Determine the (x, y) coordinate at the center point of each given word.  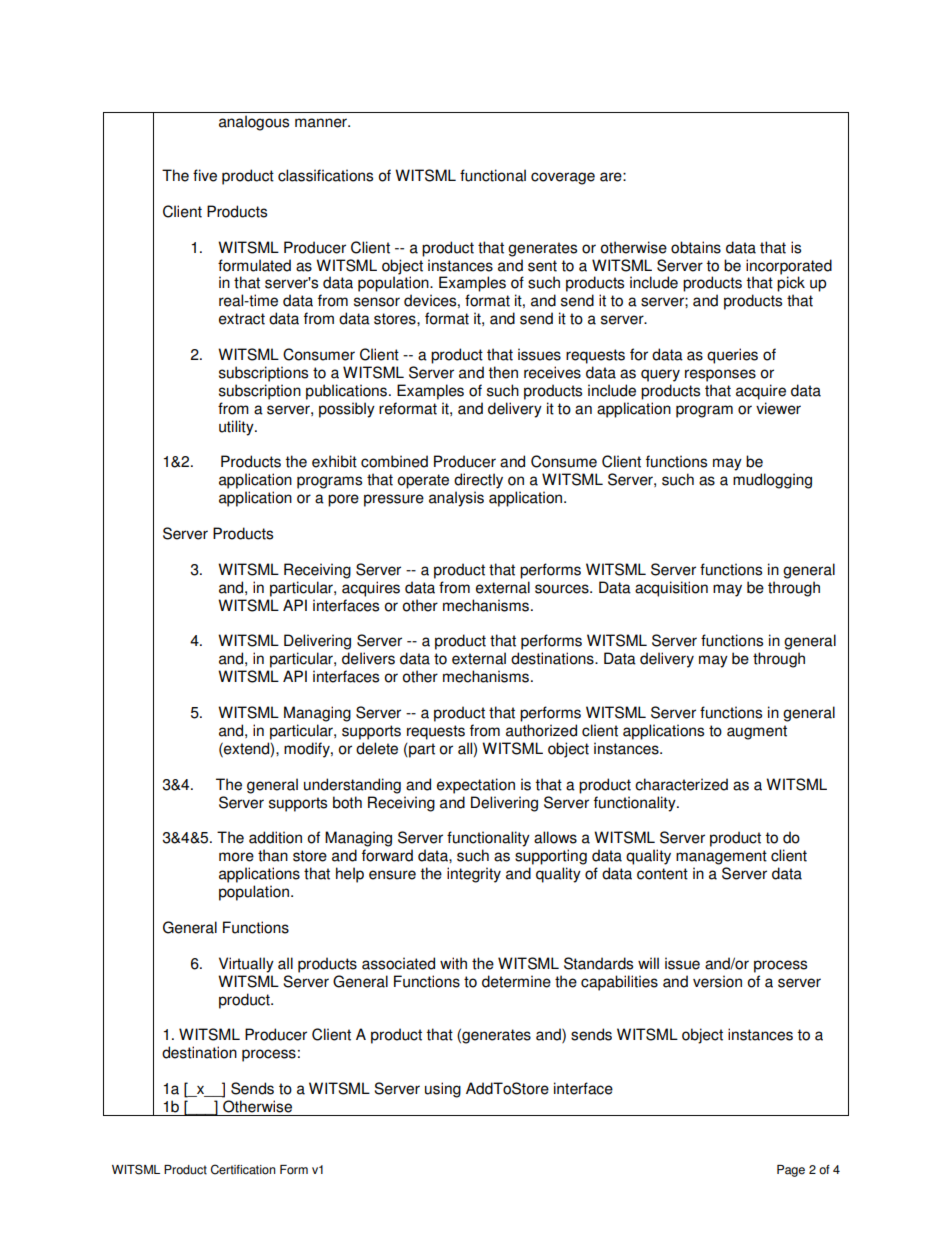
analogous (254, 123)
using (443, 1090)
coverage (563, 178)
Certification (243, 1169)
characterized (681, 784)
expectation (476, 786)
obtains (696, 247)
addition (275, 837)
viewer (778, 408)
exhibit (334, 461)
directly (478, 481)
